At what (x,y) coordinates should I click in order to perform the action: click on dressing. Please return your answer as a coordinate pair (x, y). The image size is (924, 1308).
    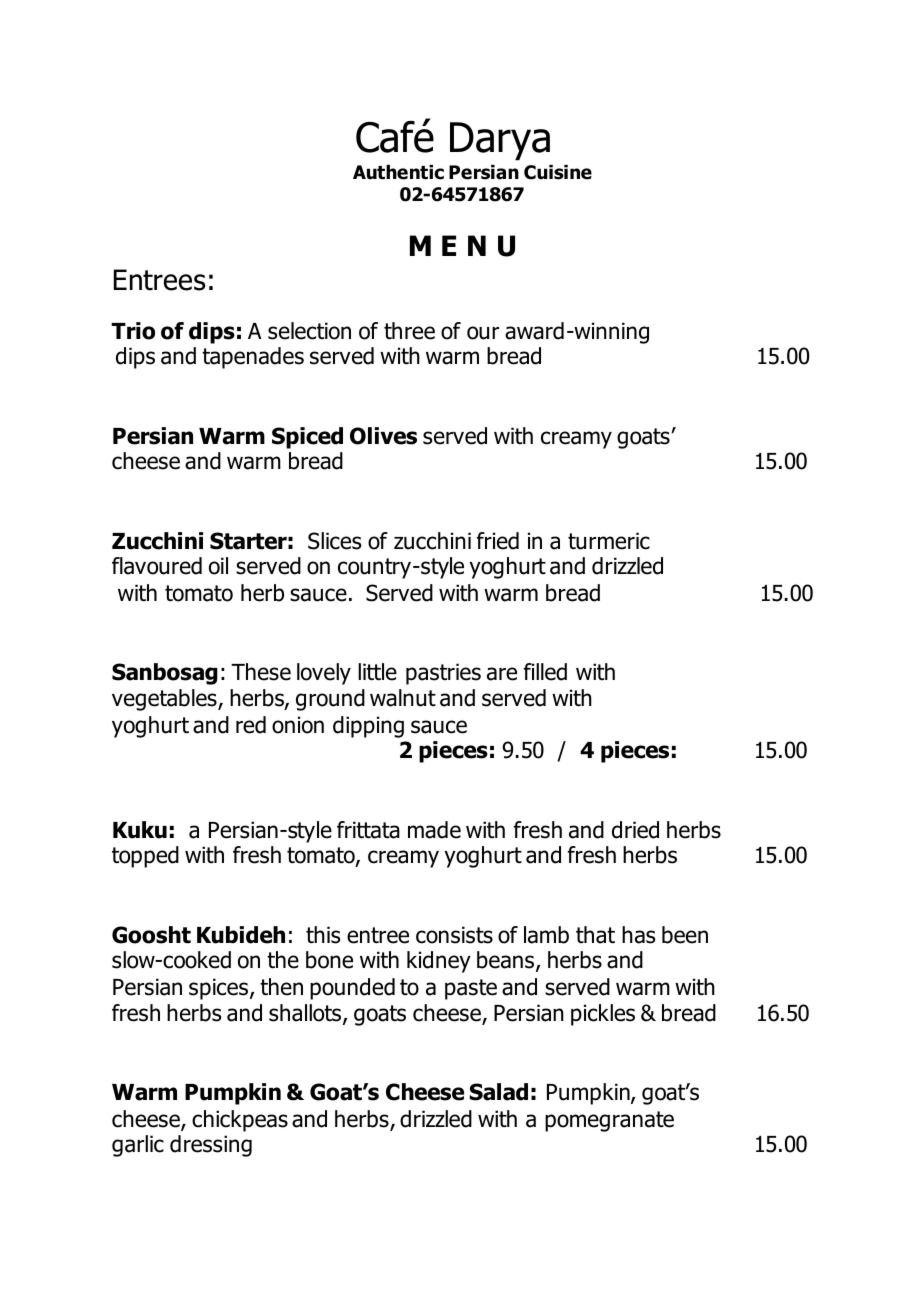
    Looking at the image, I should click on (211, 1146).
